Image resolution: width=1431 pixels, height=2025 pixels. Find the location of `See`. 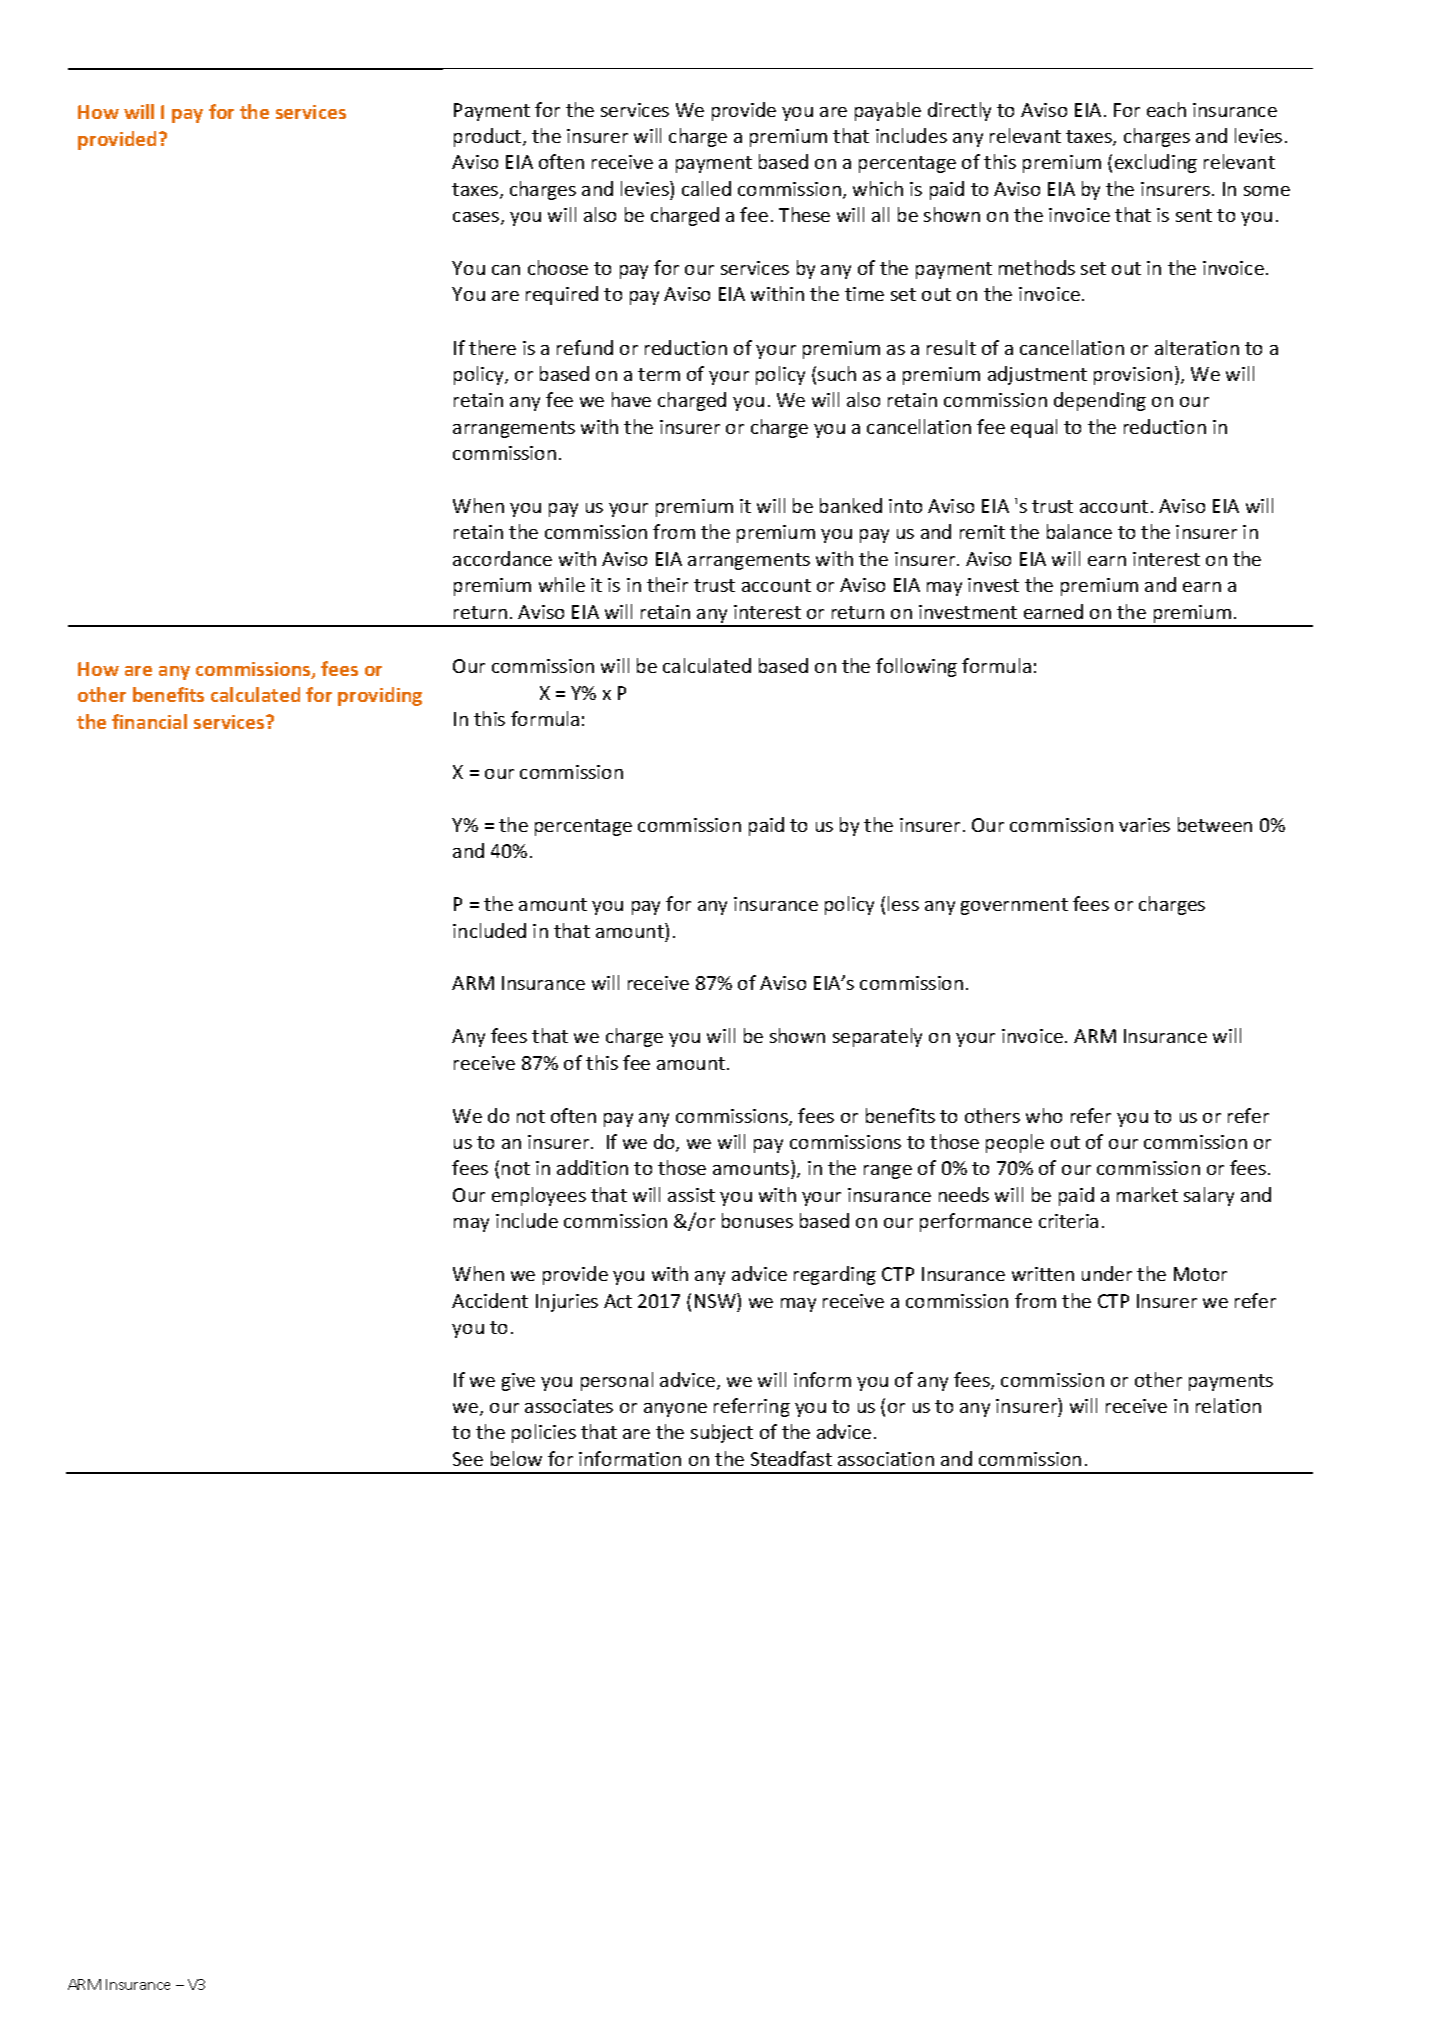

See is located at coordinates (468, 1459).
